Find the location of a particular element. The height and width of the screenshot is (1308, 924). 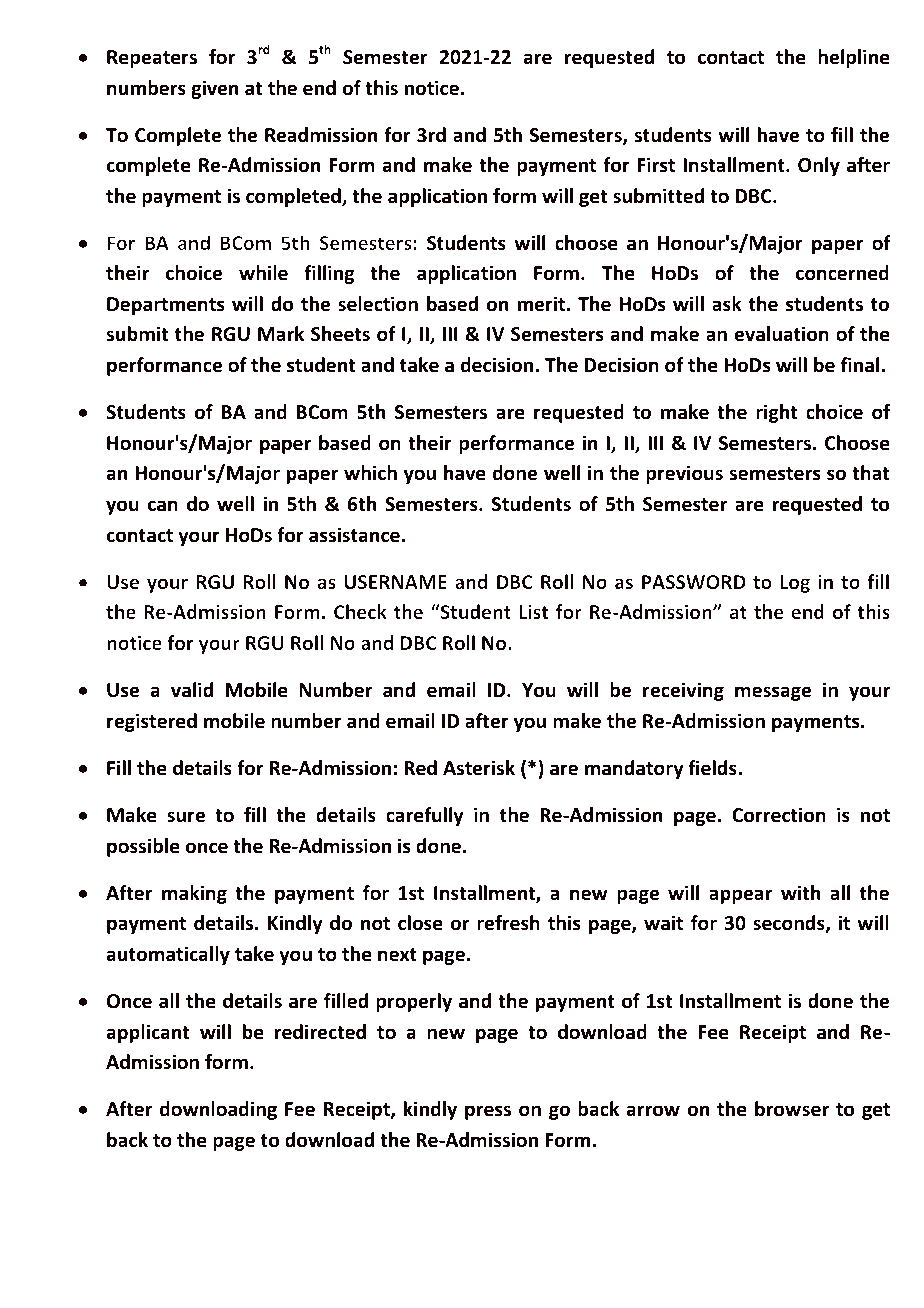

given is located at coordinates (214, 89).
